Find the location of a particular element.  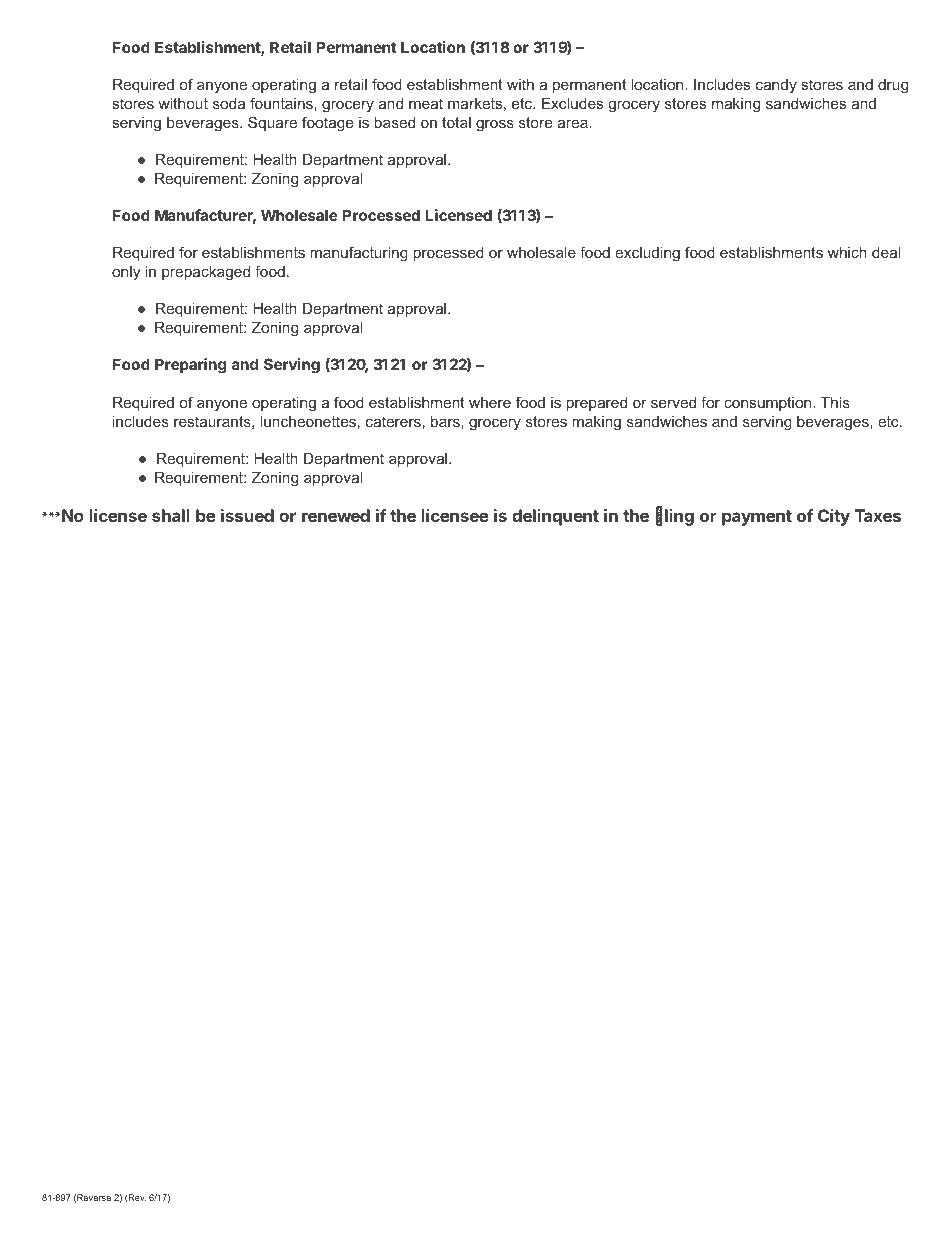

which is located at coordinates (847, 252).
